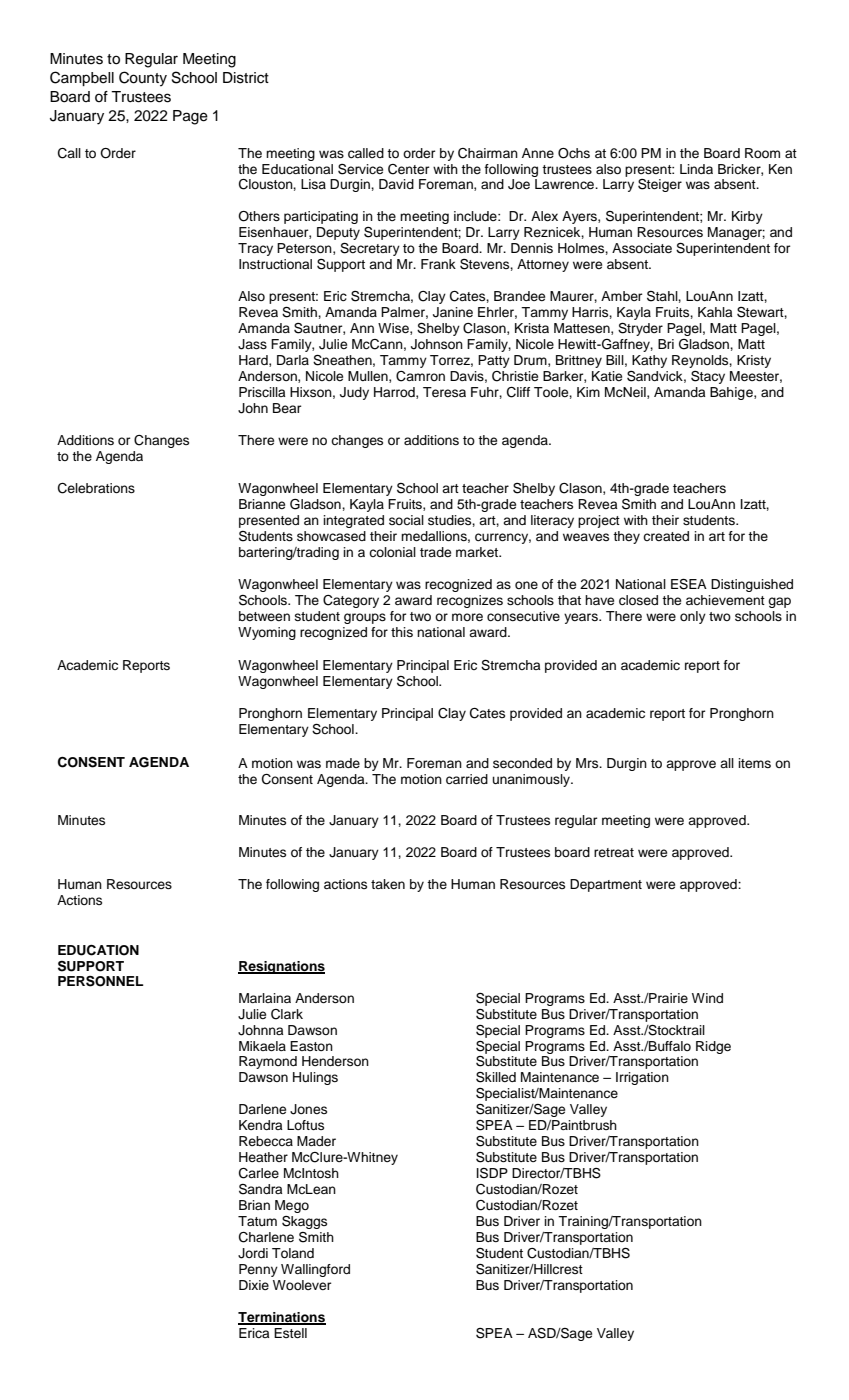  I want to click on Skilled, so click(496, 1077).
